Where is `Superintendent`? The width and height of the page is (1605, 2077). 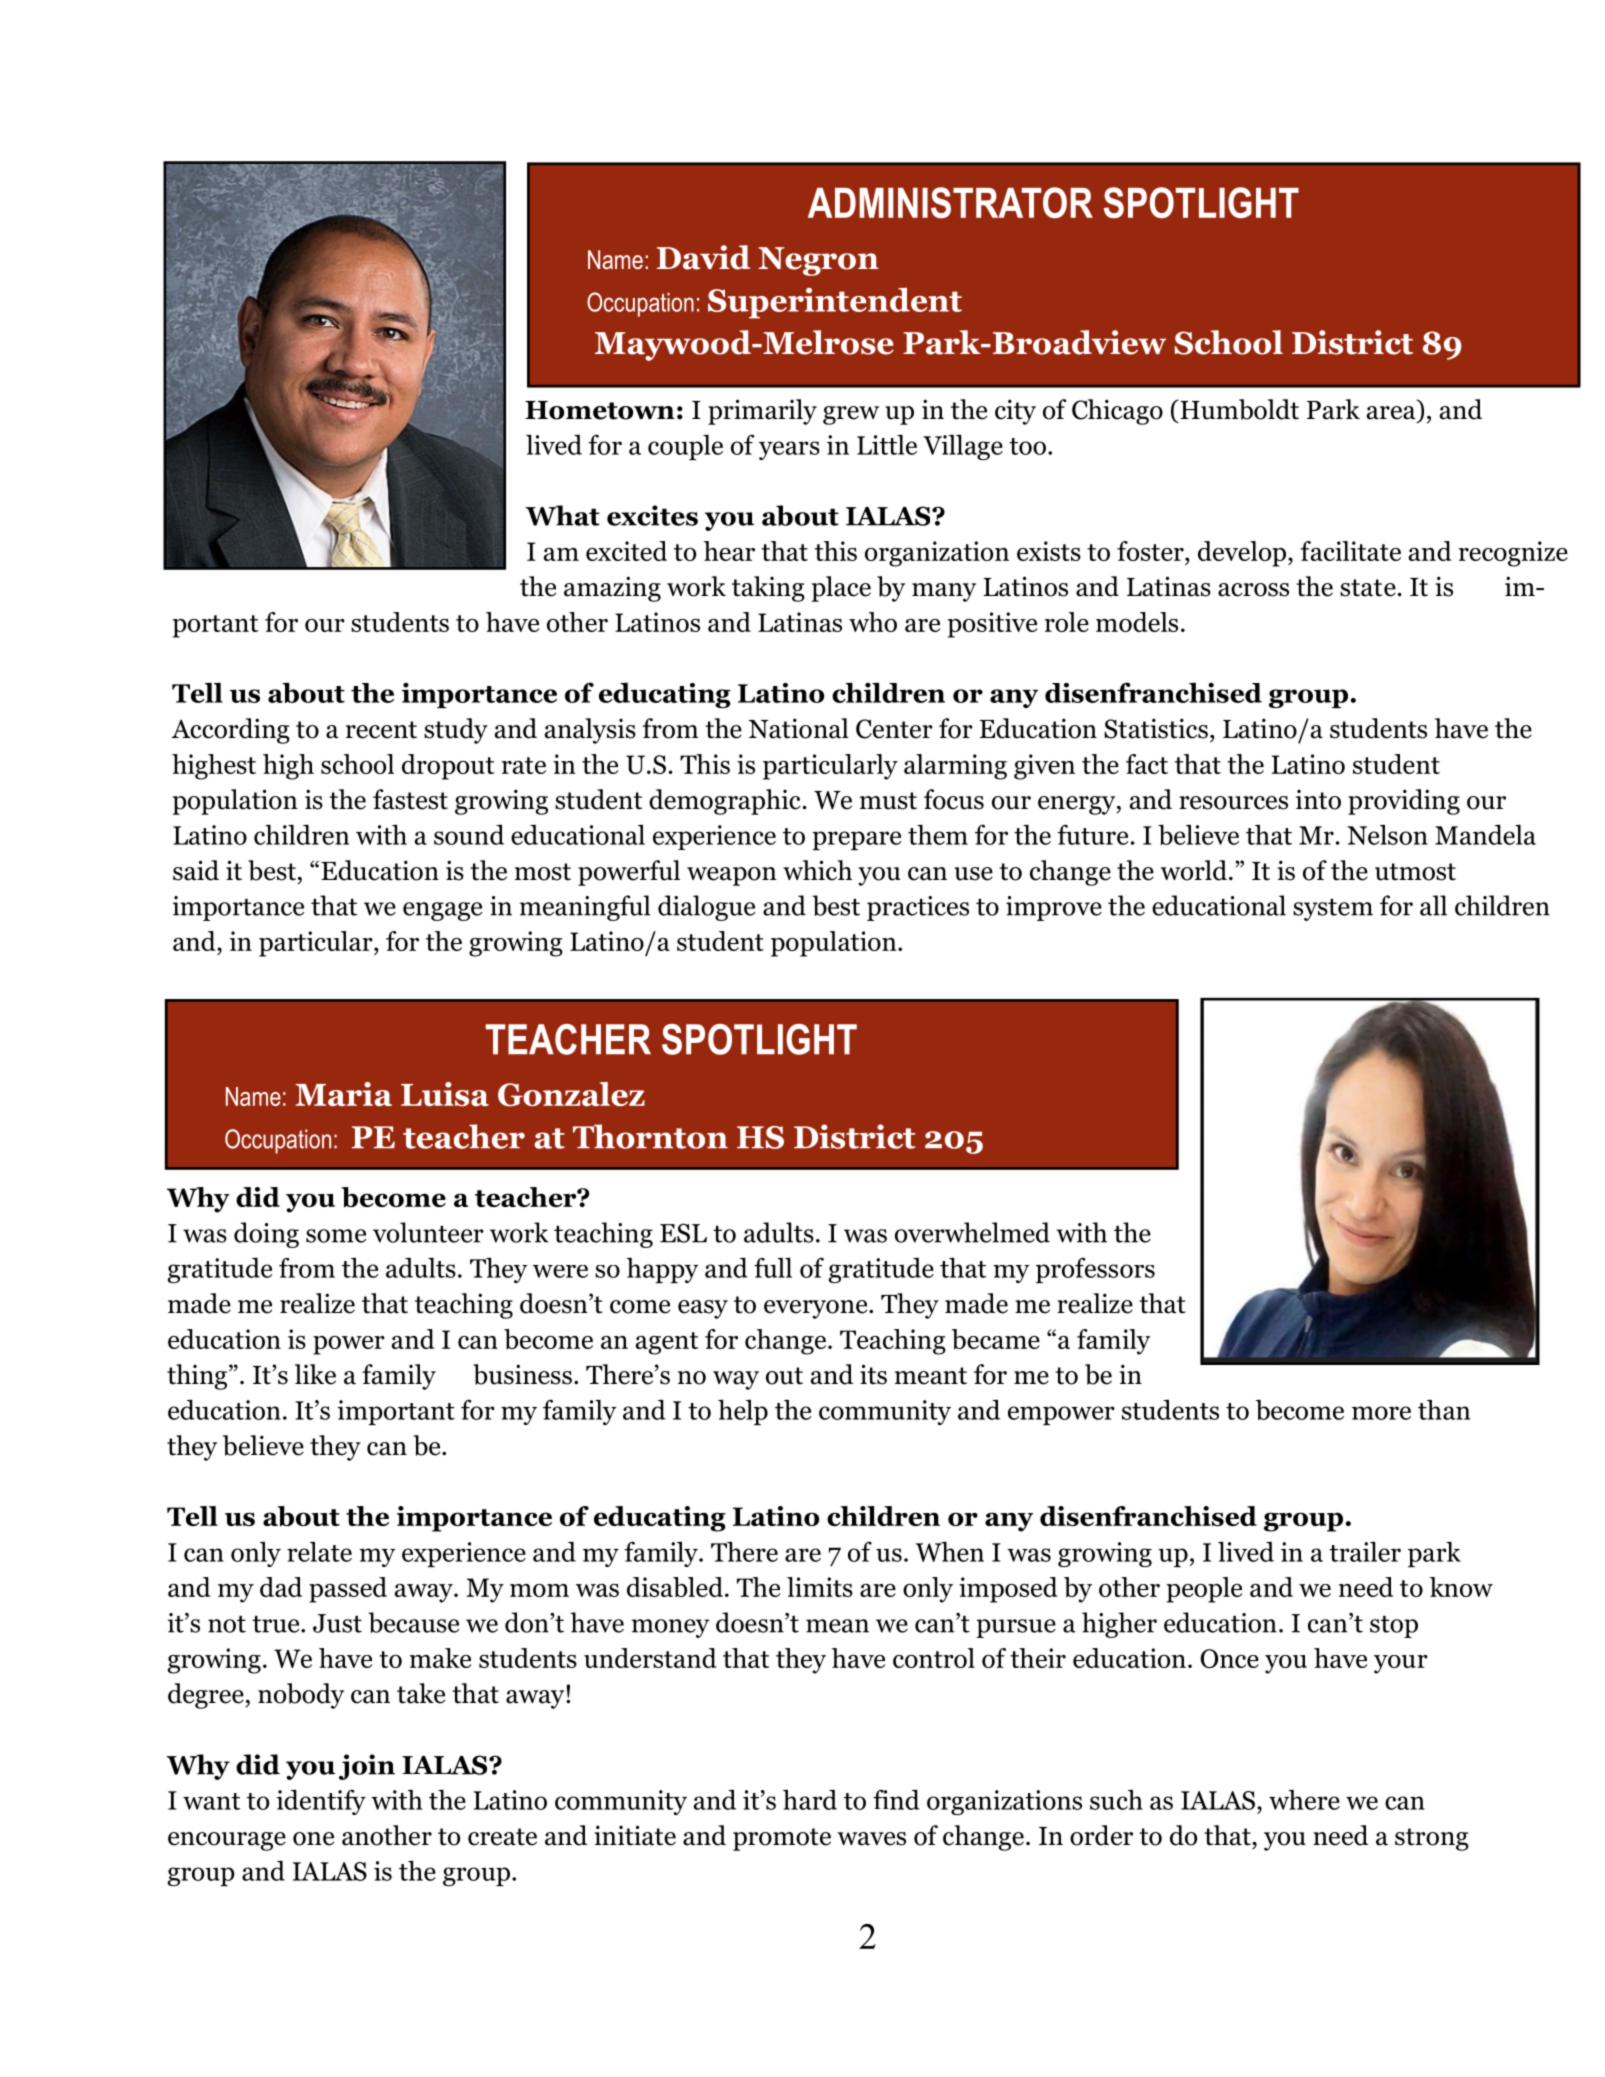
Superintendent is located at coordinates (835, 303).
